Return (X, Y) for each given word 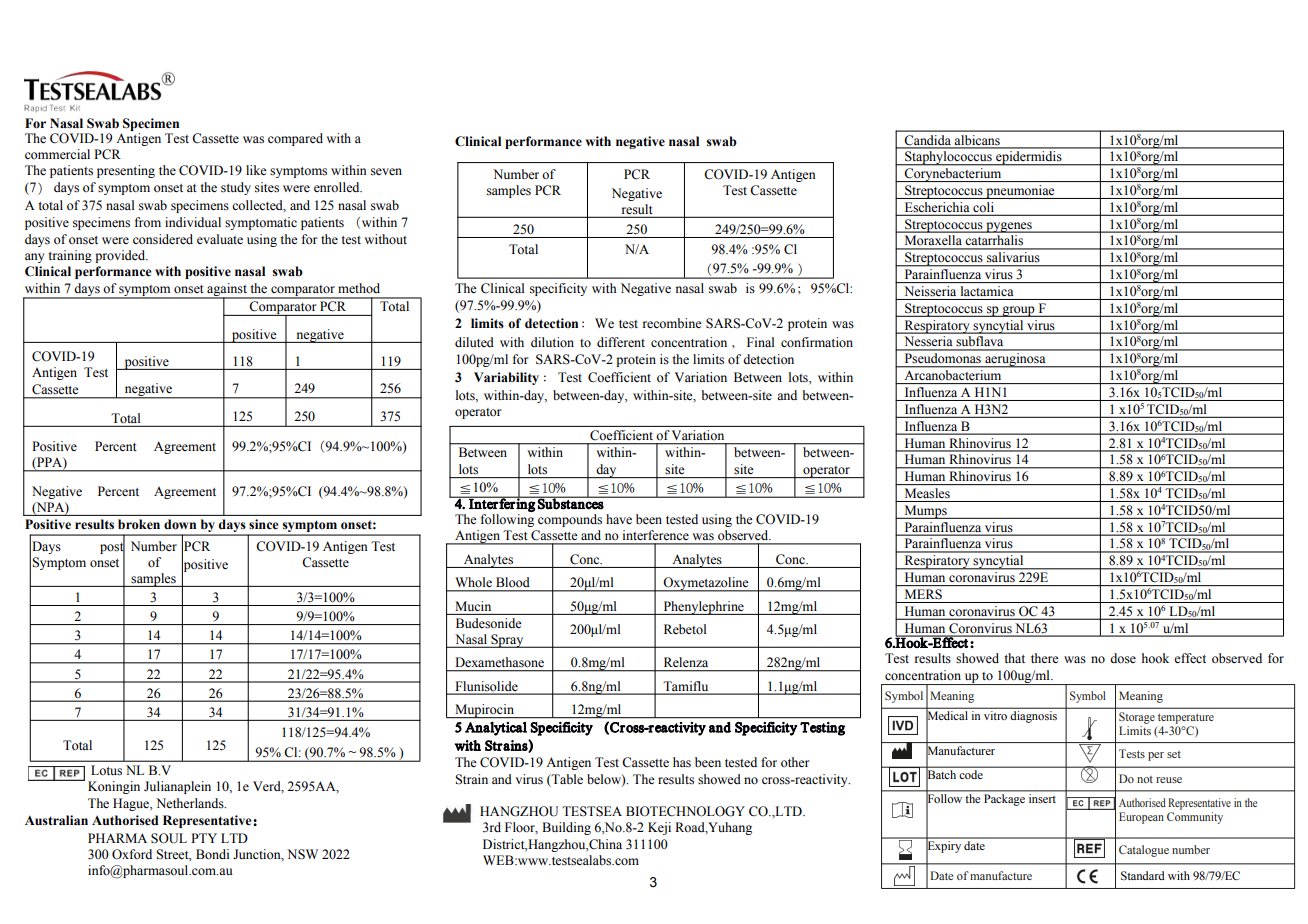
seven (386, 171)
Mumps (925, 512)
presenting (126, 171)
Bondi (212, 854)
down (180, 524)
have (619, 519)
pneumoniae (1020, 192)
